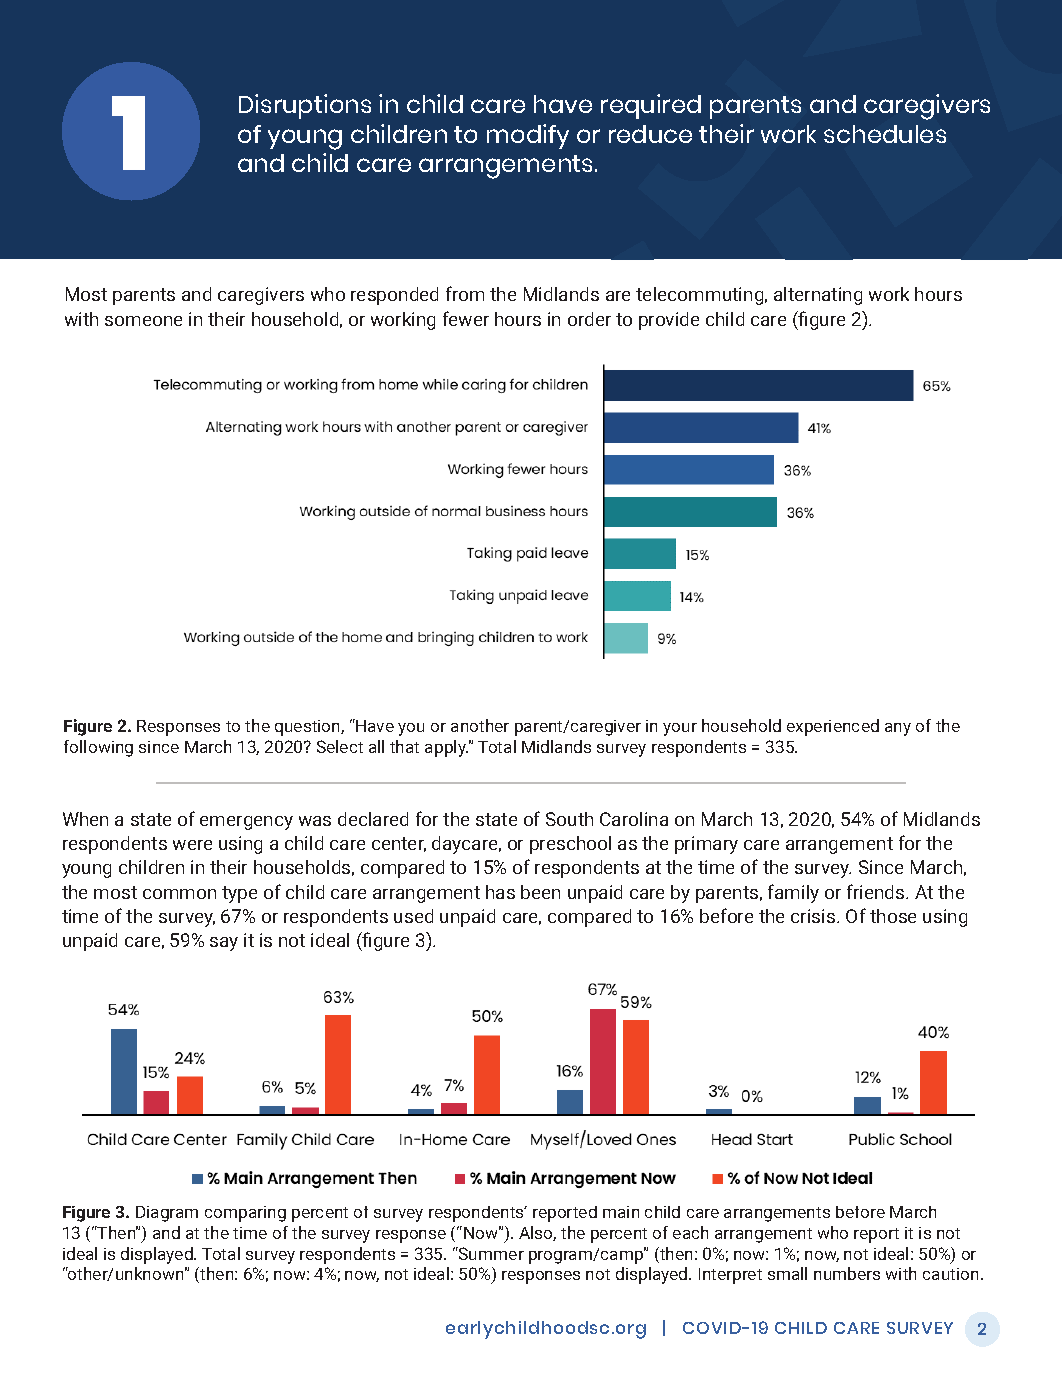  Describe the element at coordinates (179, 894) in the screenshot. I see `common` at that location.
